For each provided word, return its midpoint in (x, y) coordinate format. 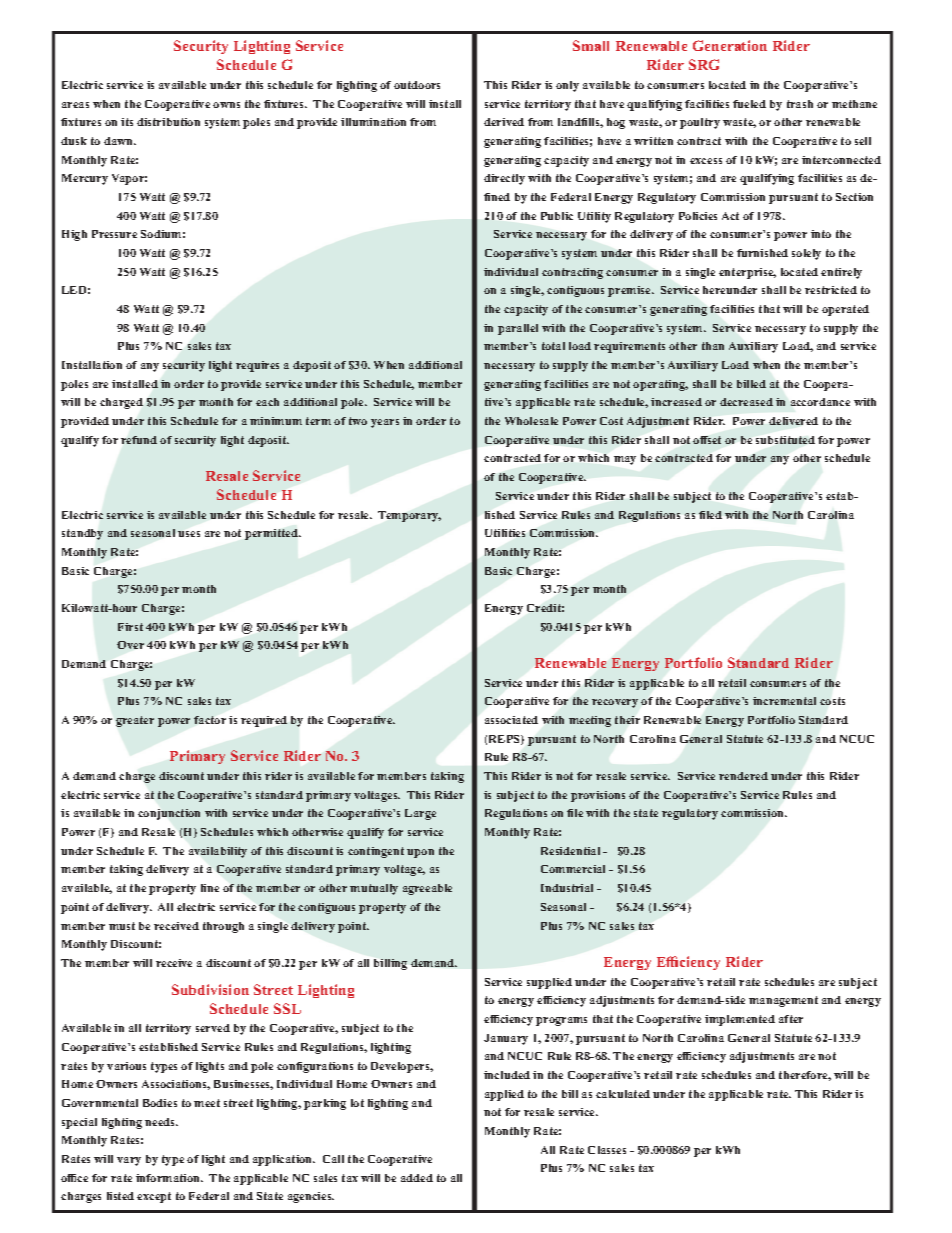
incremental (784, 701)
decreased (746, 402)
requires (257, 366)
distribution (168, 122)
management (783, 1001)
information (169, 1178)
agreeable (427, 889)
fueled (749, 104)
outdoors (417, 85)
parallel (518, 329)
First (130, 627)
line (210, 888)
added (417, 1178)
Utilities (505, 533)
